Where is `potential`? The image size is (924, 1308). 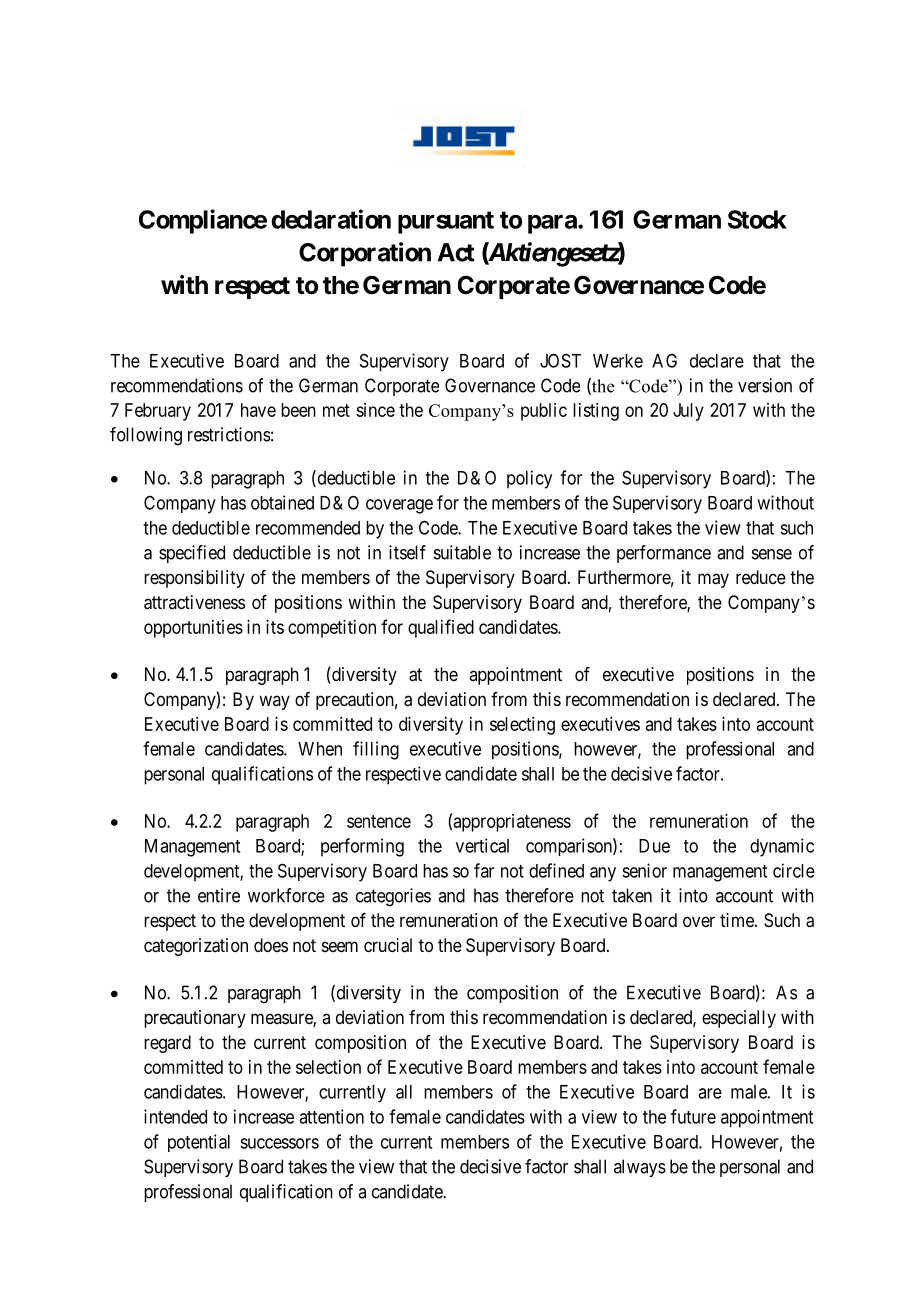 potential is located at coordinates (199, 1143).
